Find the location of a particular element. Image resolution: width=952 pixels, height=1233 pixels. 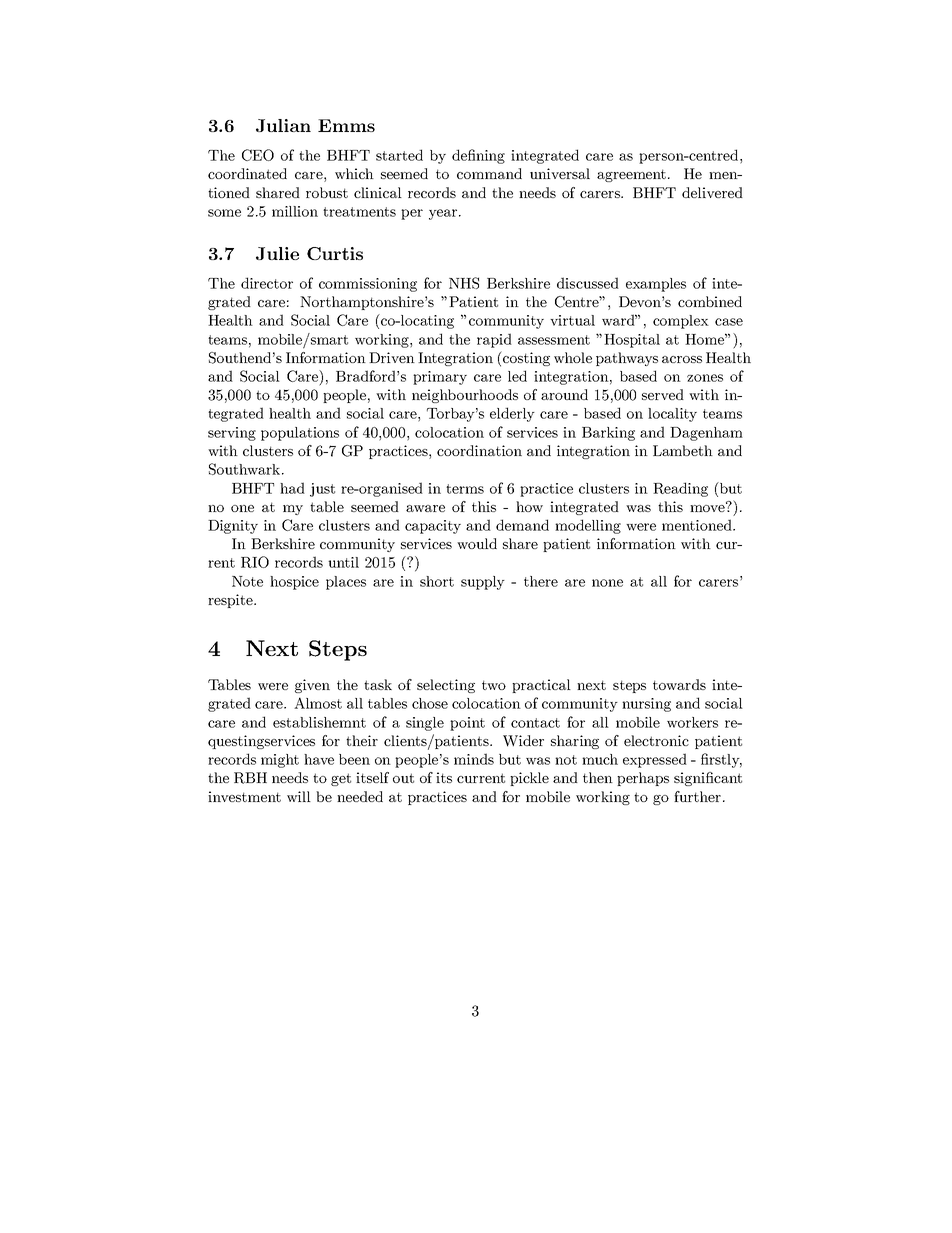

neighbourhoods is located at coordinates (465, 396).
